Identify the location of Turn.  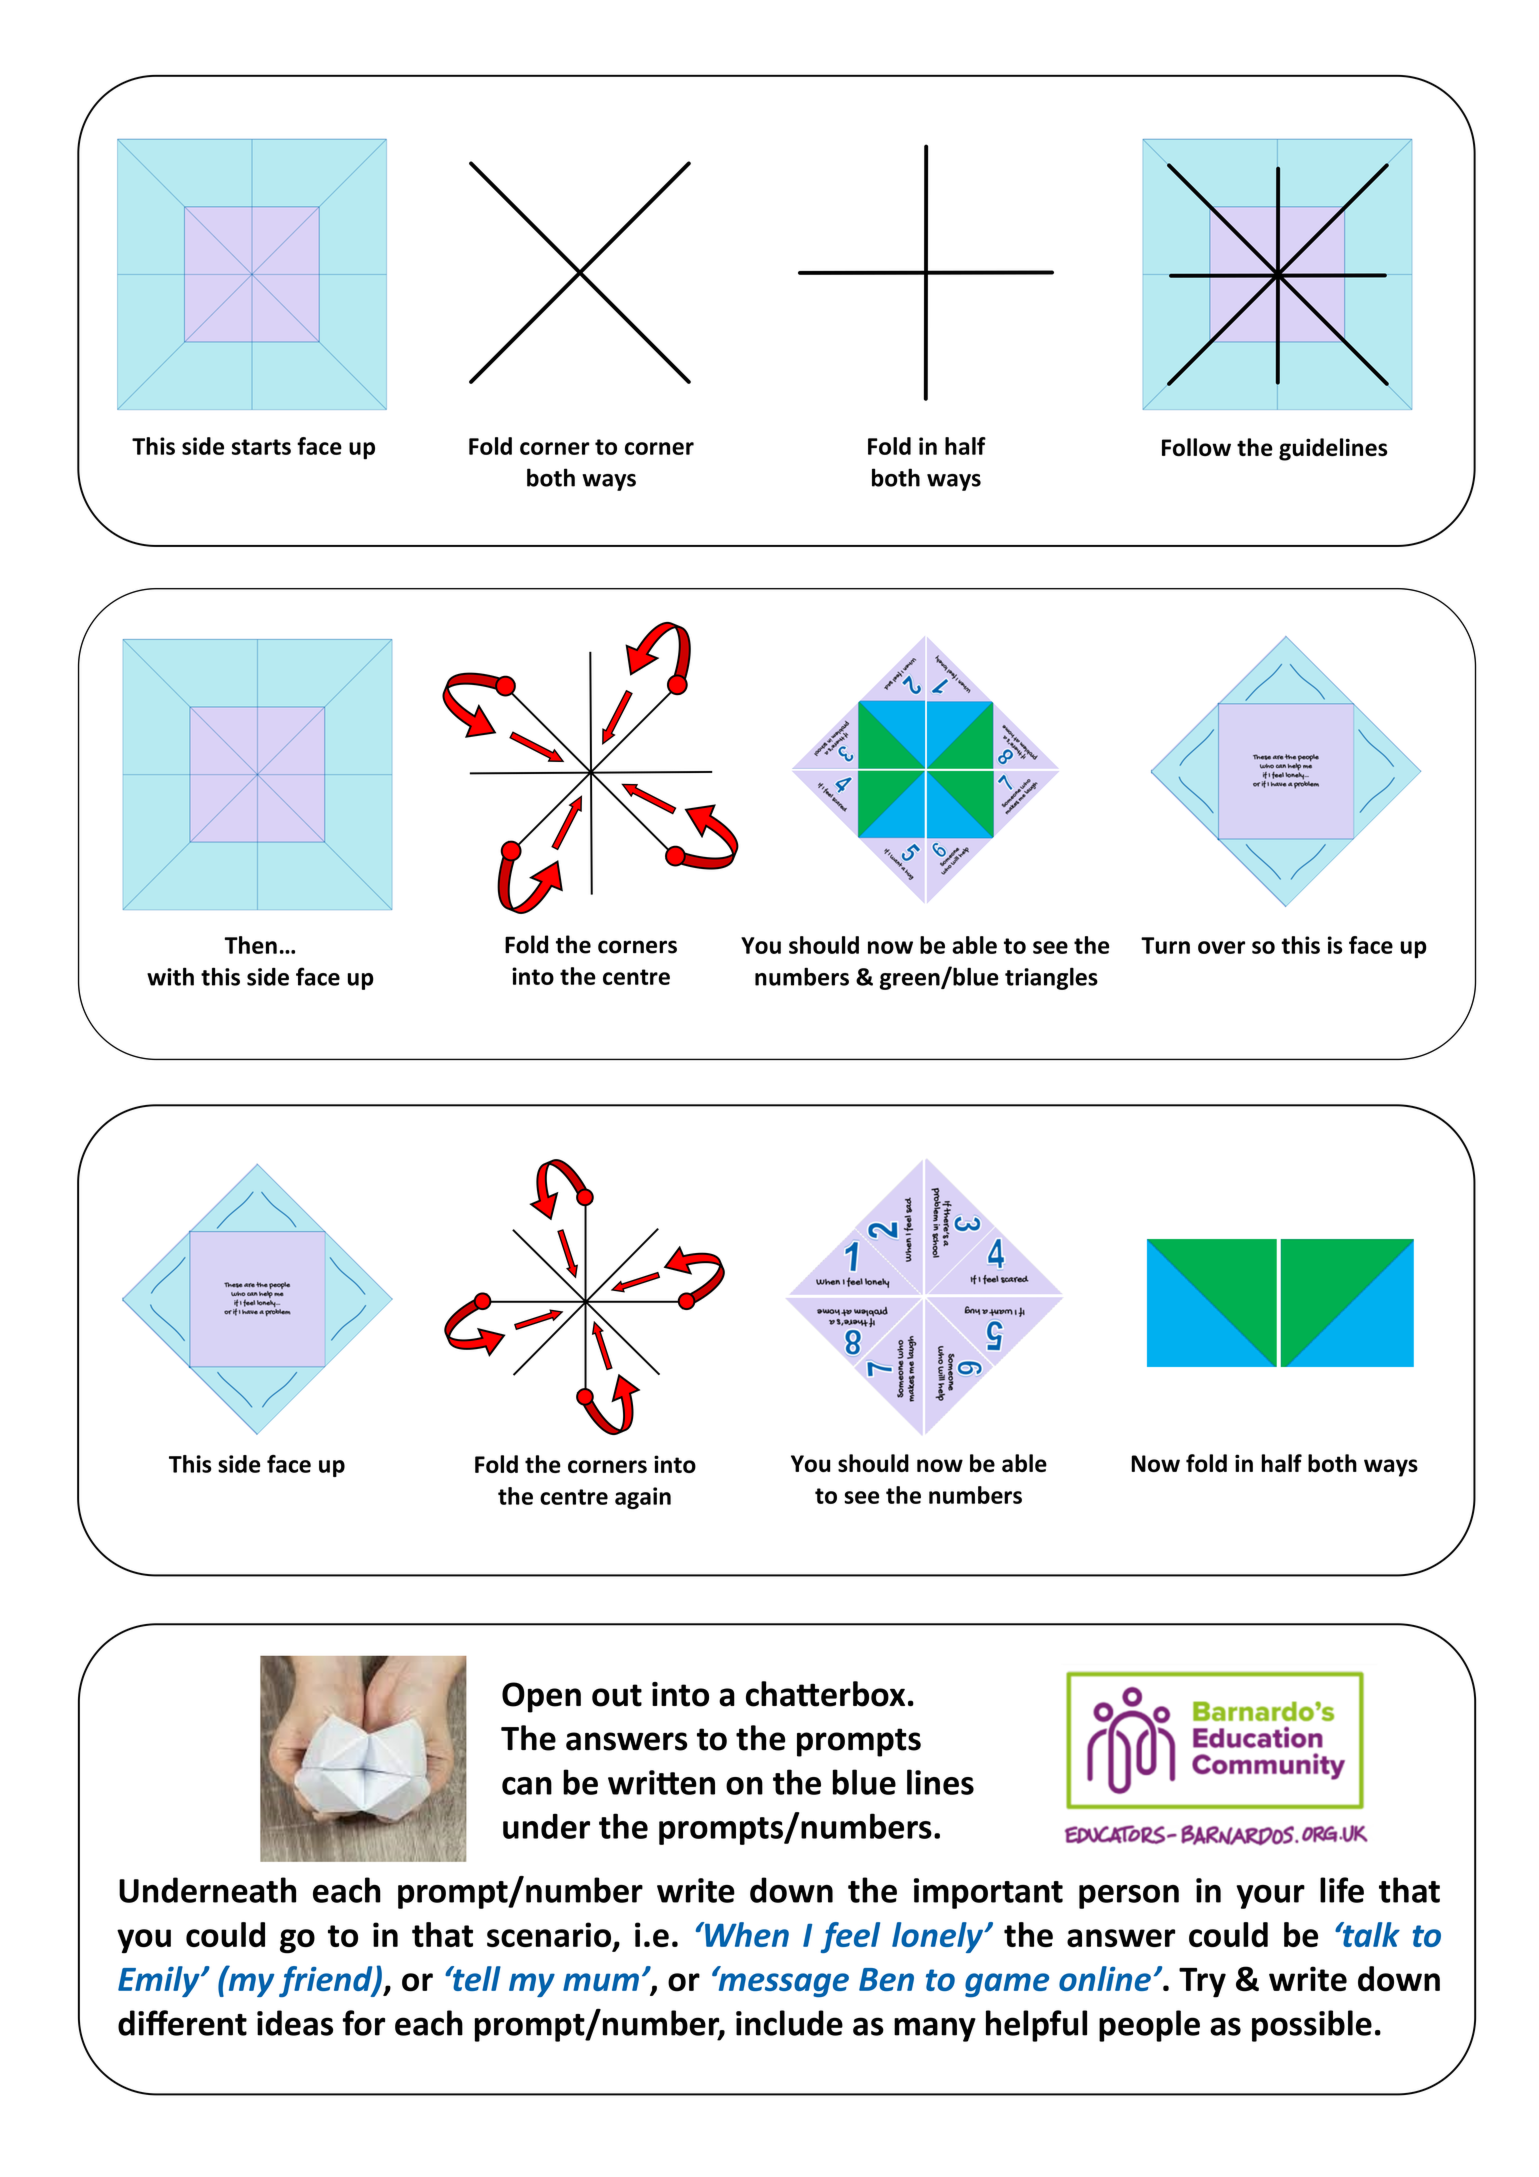
(1165, 945).
